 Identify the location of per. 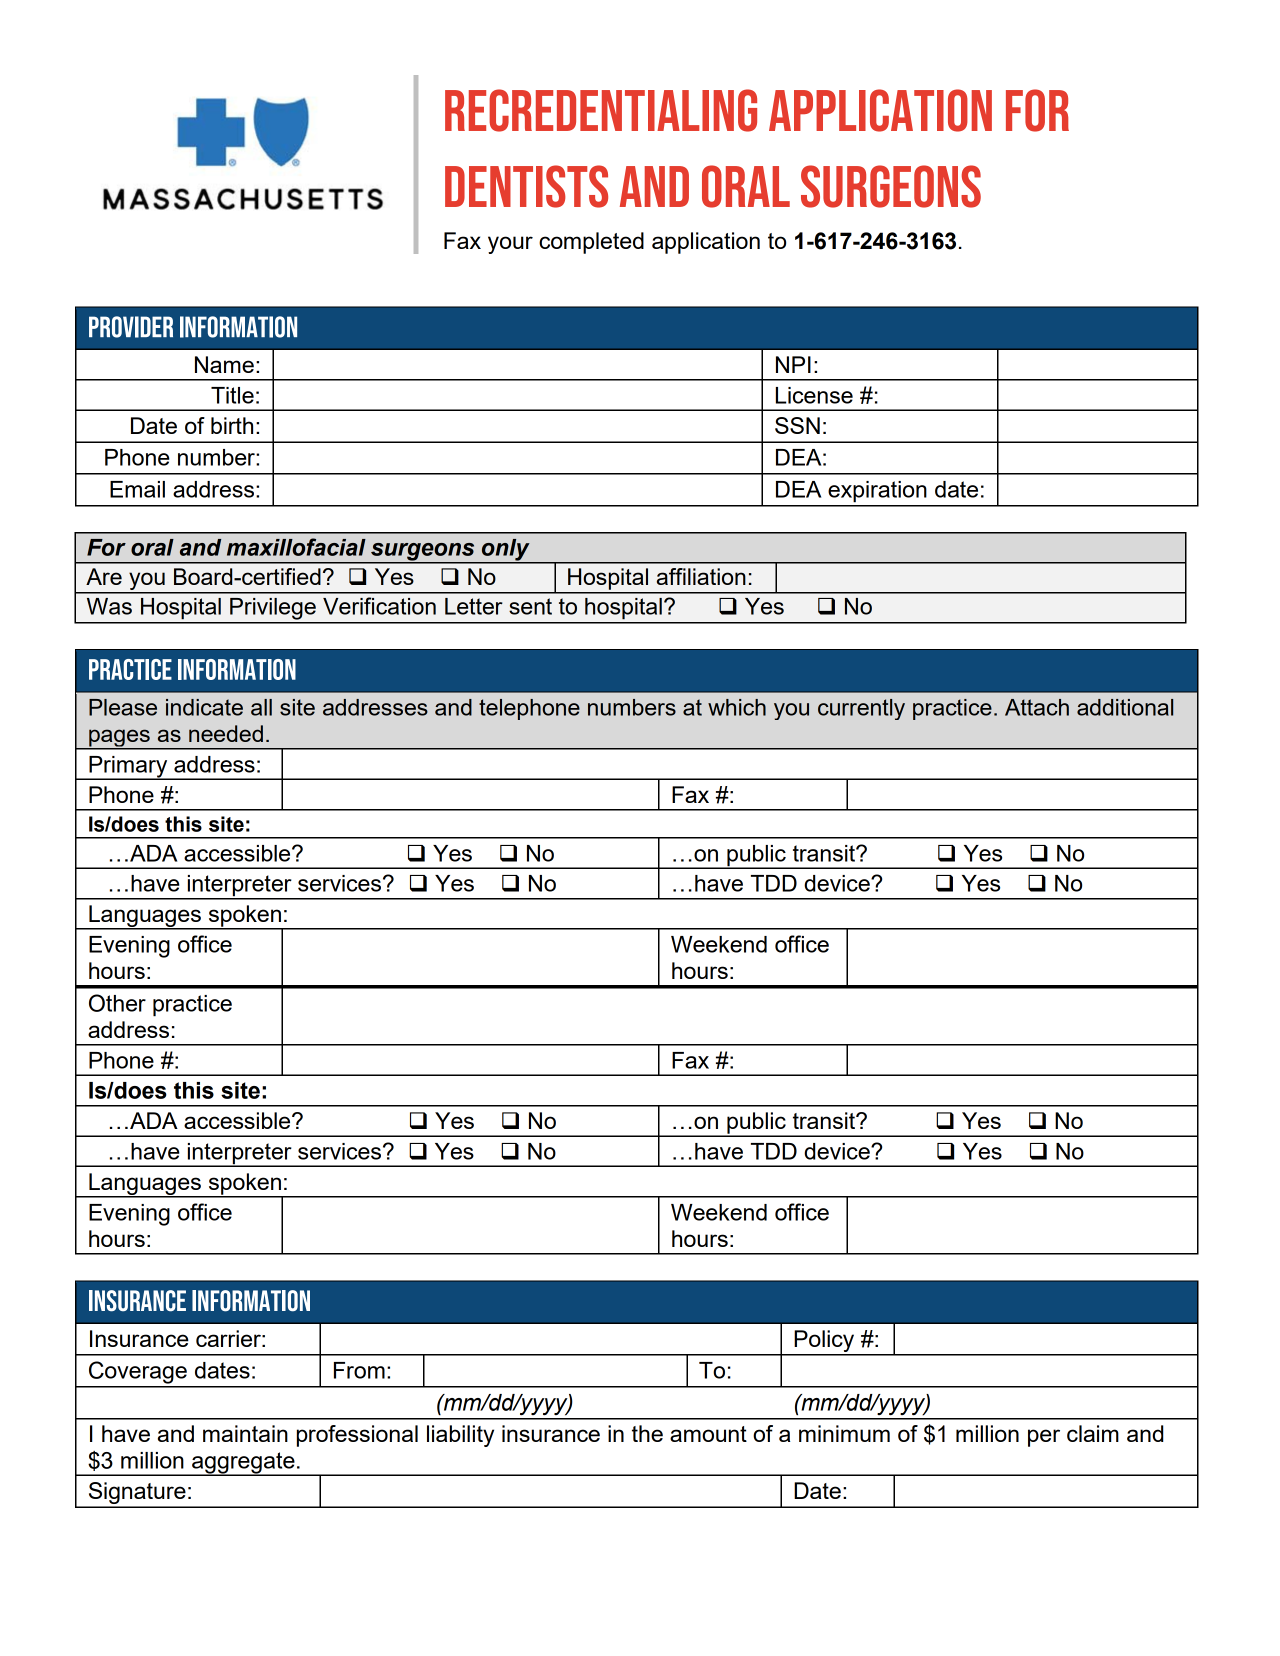
(1044, 1438).
